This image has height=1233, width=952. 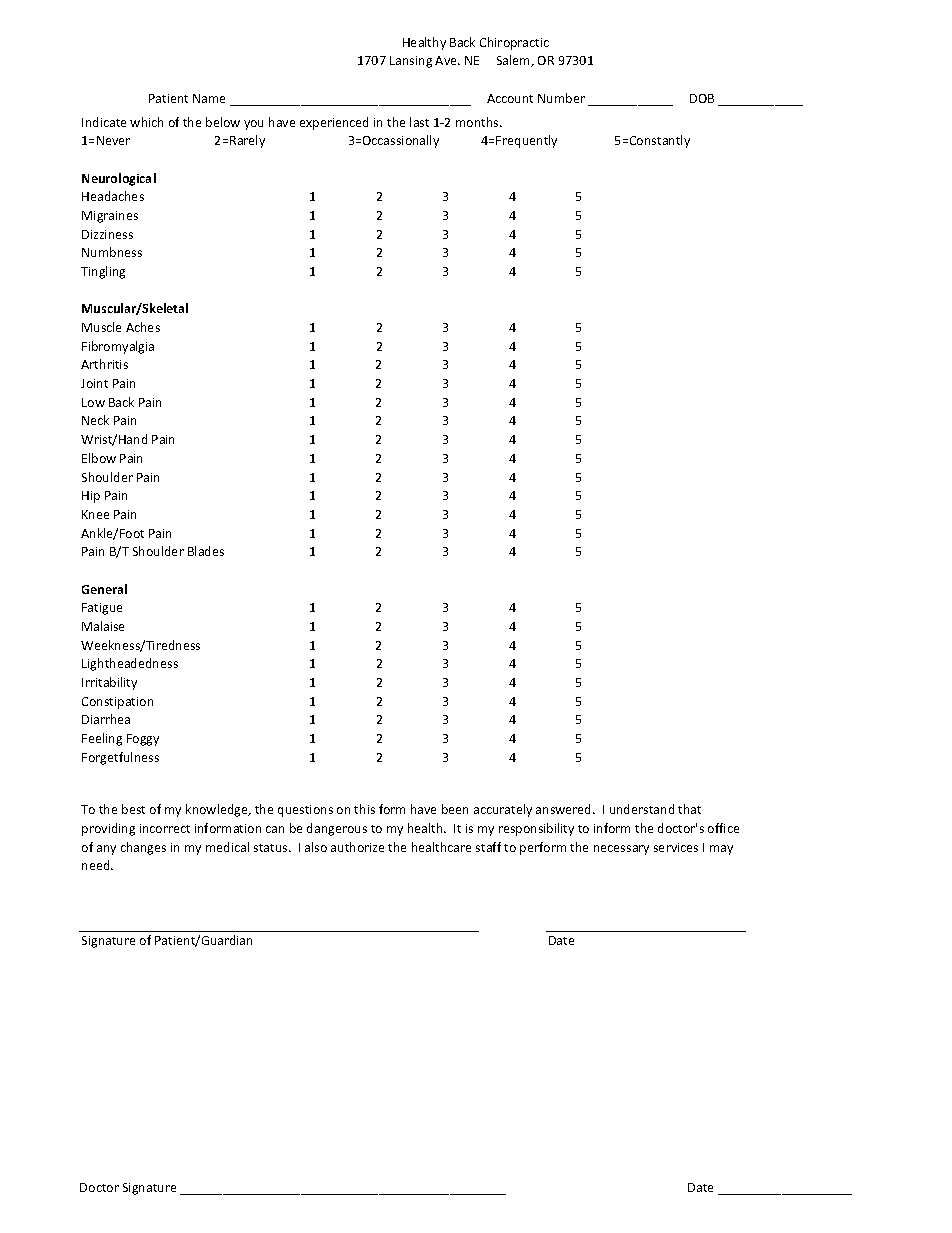 I want to click on Blades, so click(x=206, y=551).
